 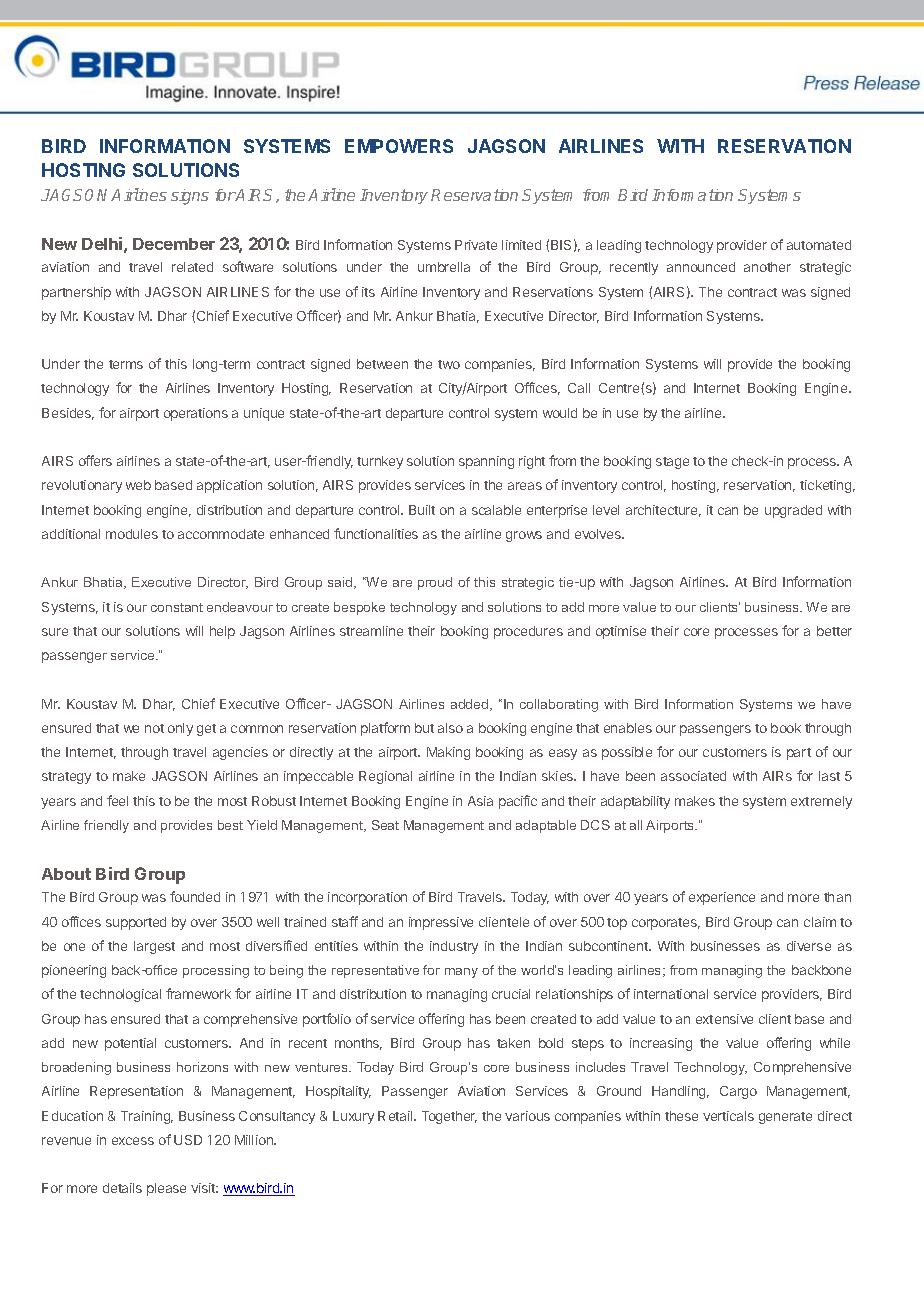 What do you see at coordinates (133, 1141) in the document?
I see `excess` at bounding box center [133, 1141].
